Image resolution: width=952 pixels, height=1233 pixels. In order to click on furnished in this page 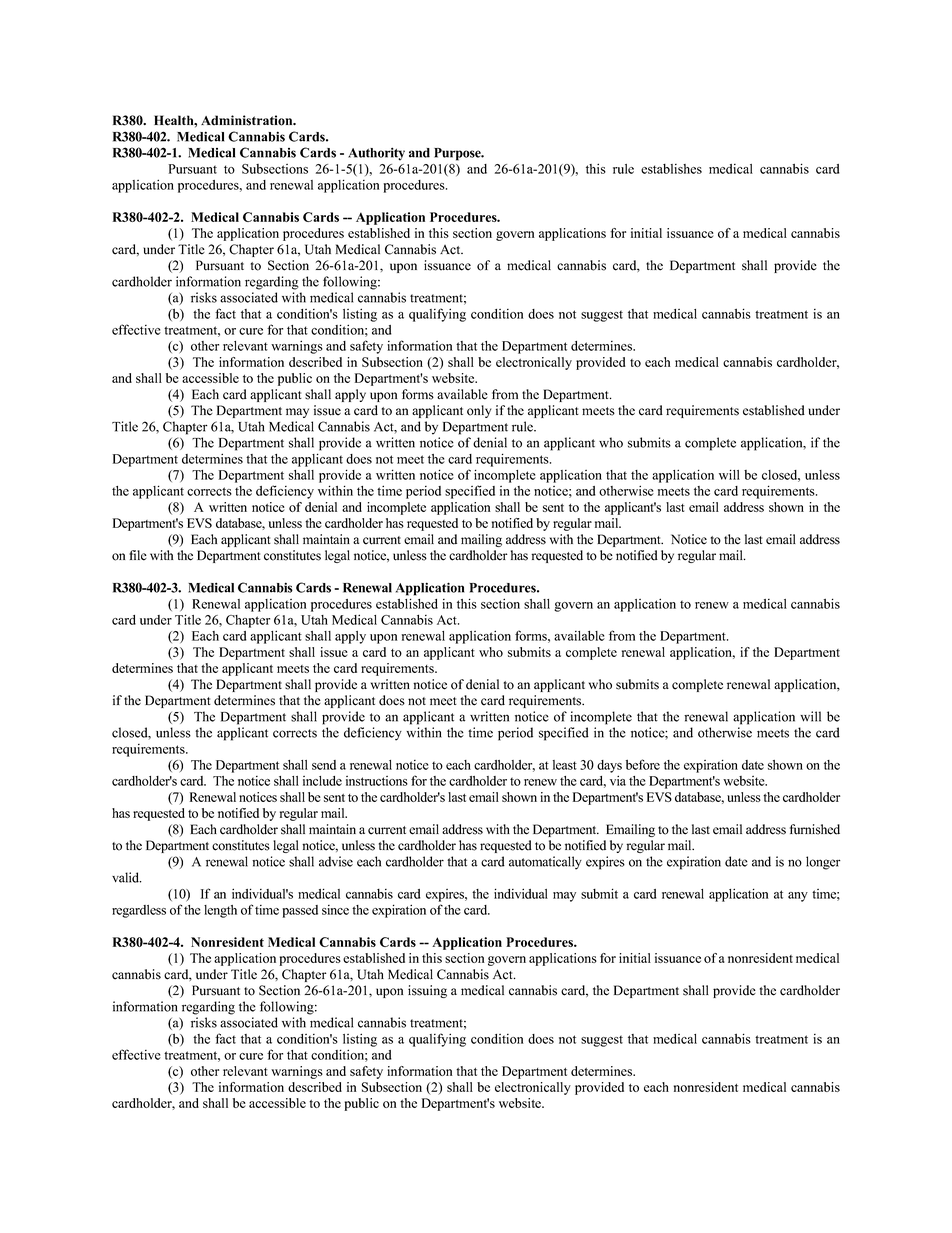, I will do `click(815, 829)`.
